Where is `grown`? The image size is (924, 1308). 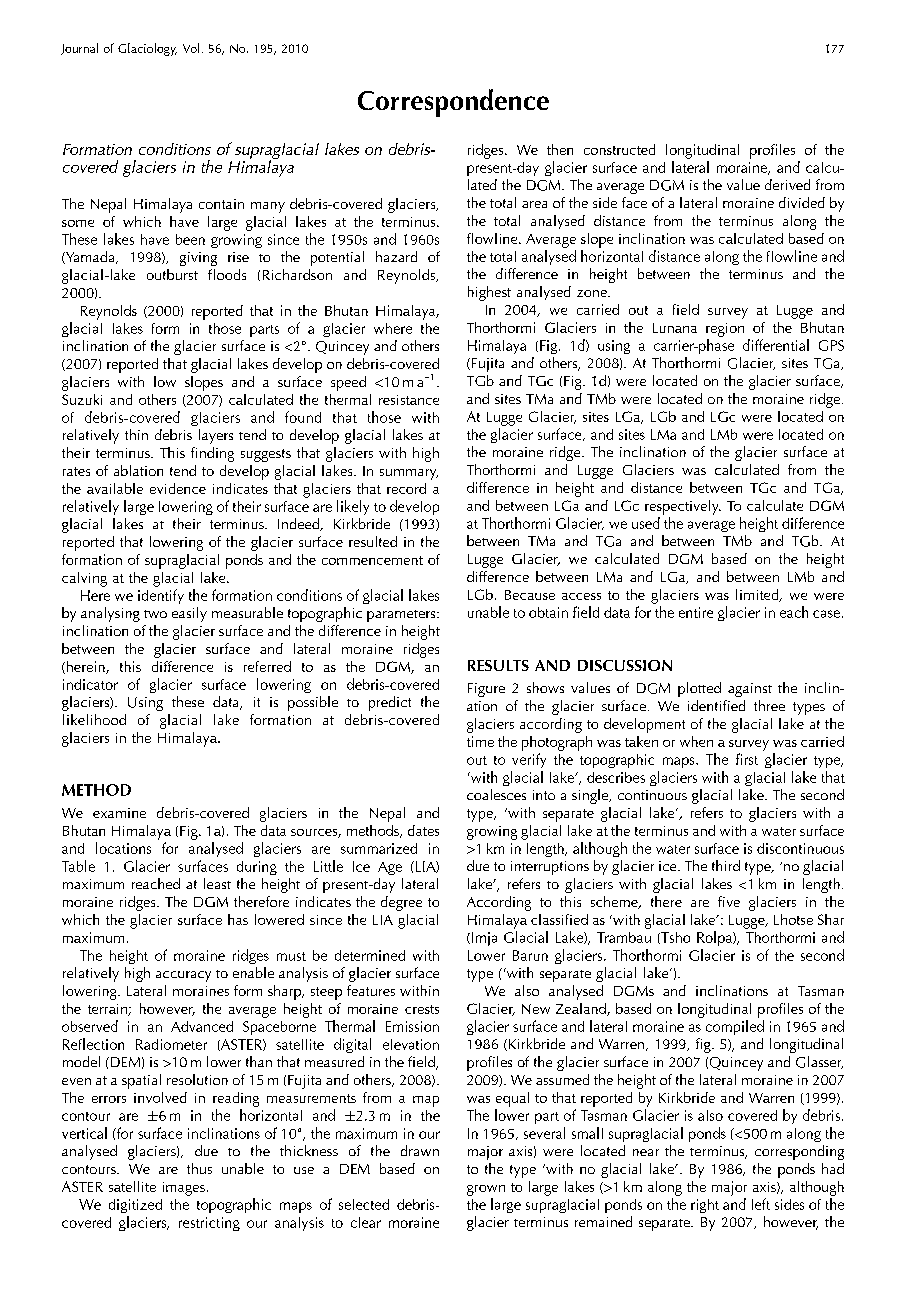 grown is located at coordinates (486, 1190).
